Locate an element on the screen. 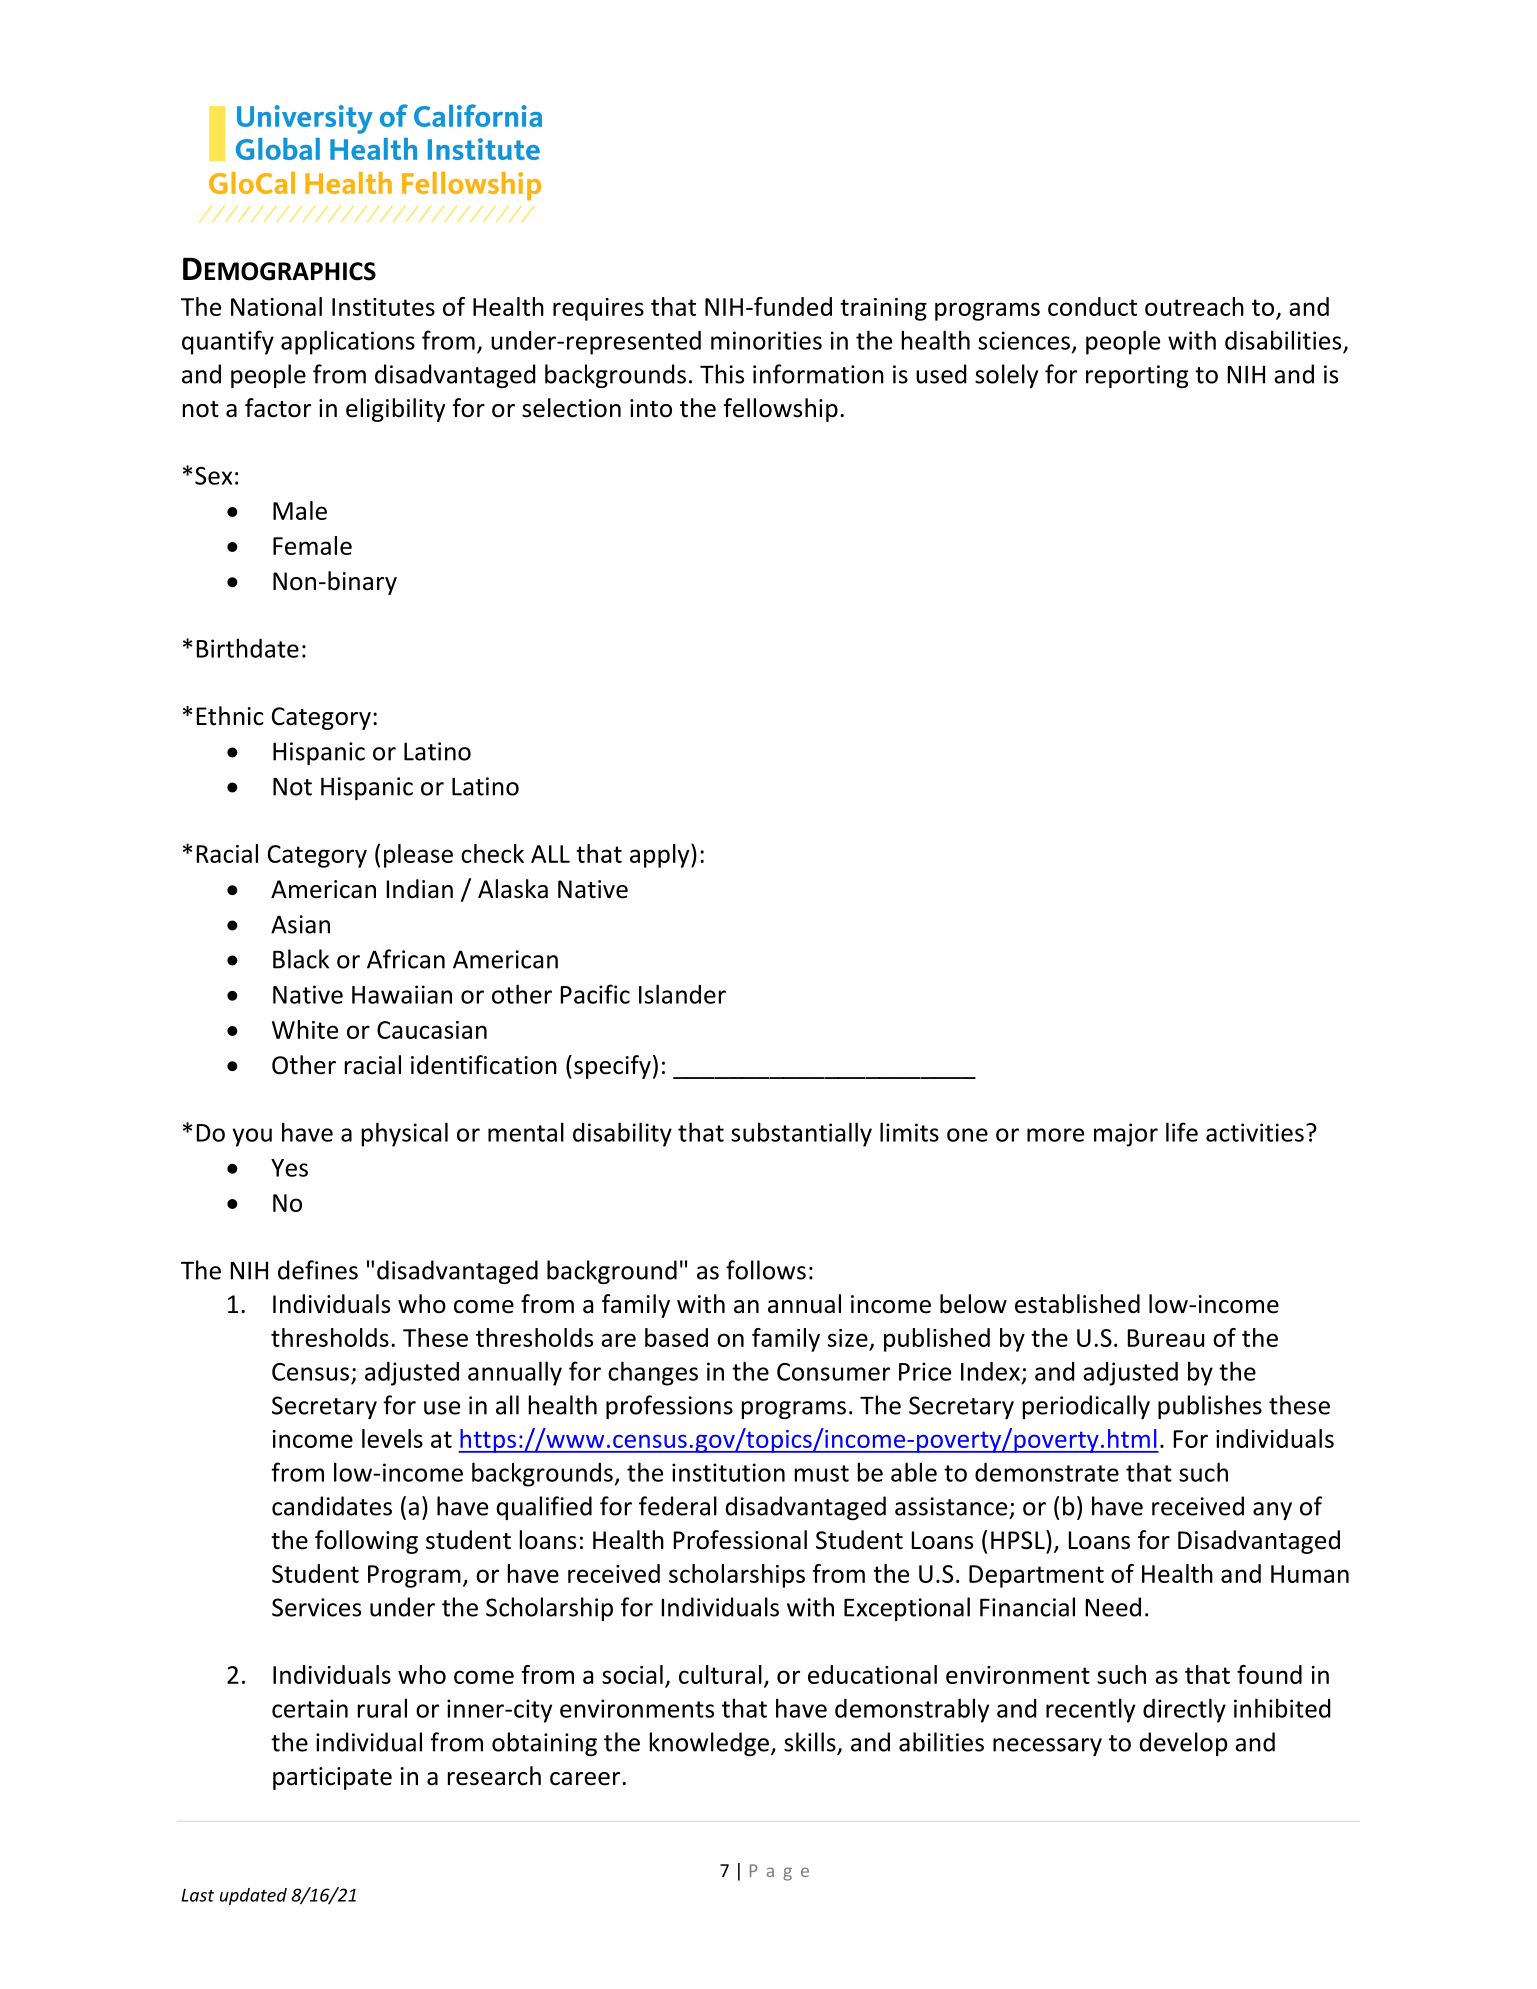 The height and width of the screenshot is (1989, 1537). apply is located at coordinates (661, 856).
